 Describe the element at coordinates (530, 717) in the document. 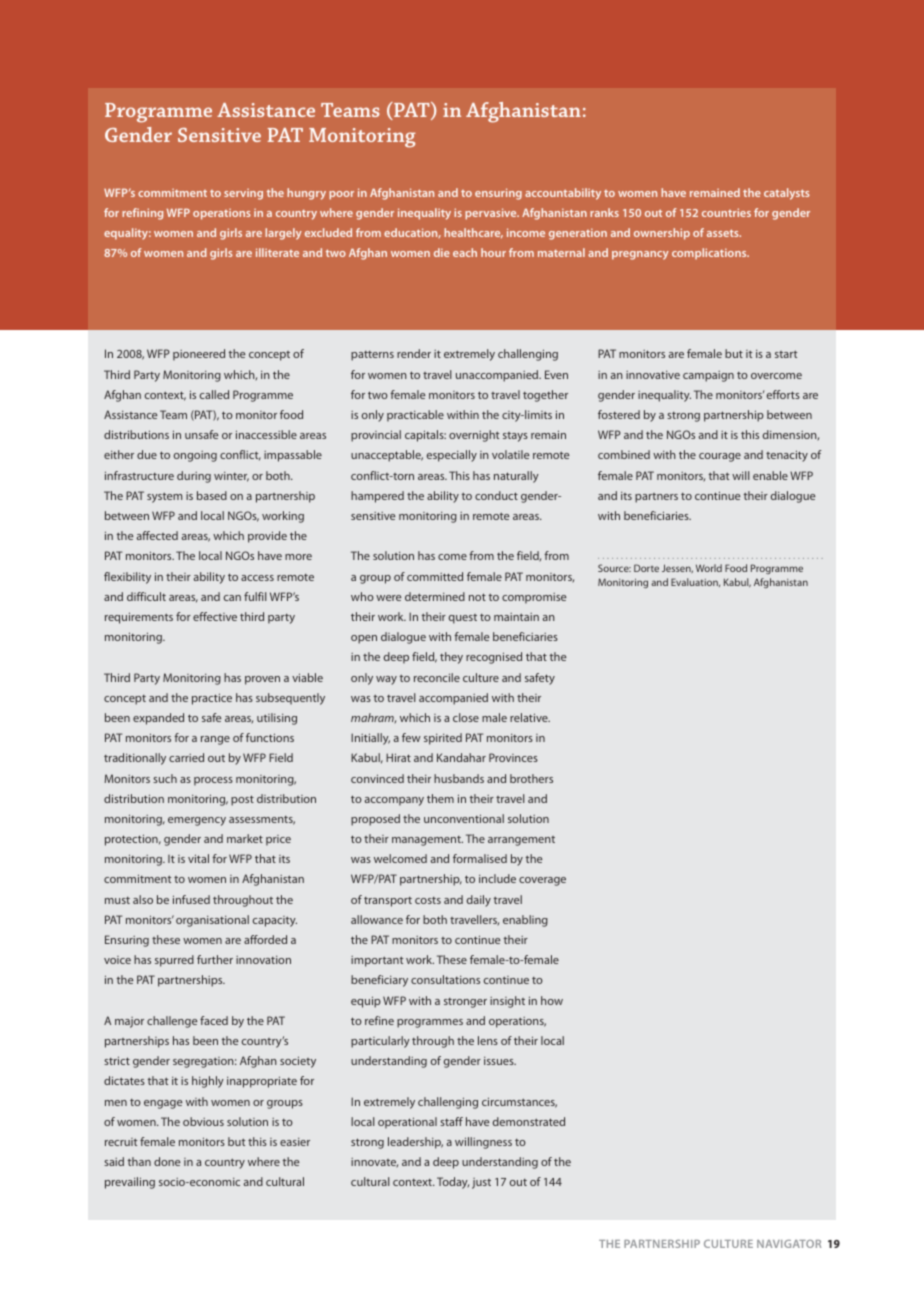

I see `relative` at that location.
